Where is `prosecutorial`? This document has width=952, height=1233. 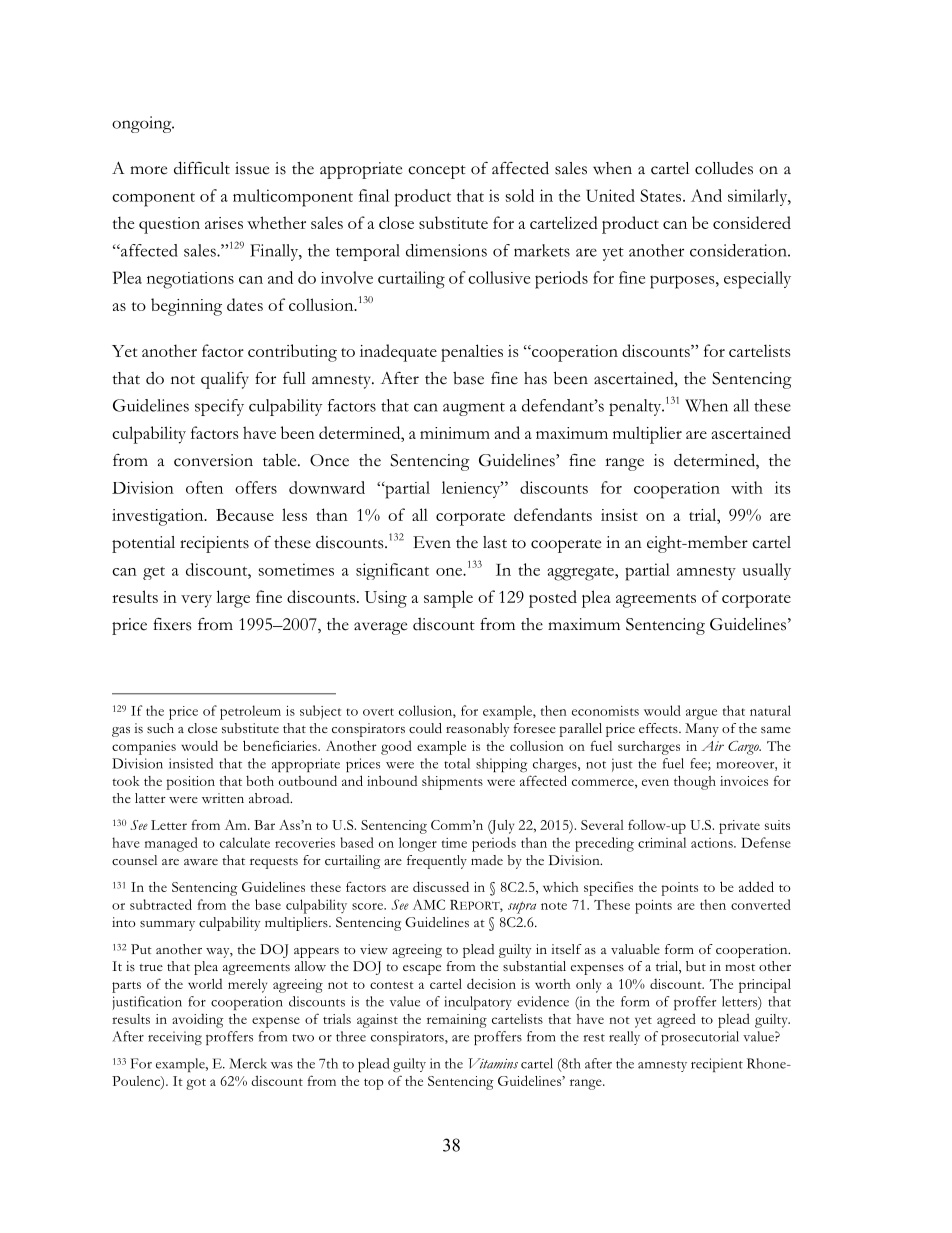
prosecutorial is located at coordinates (700, 1038).
